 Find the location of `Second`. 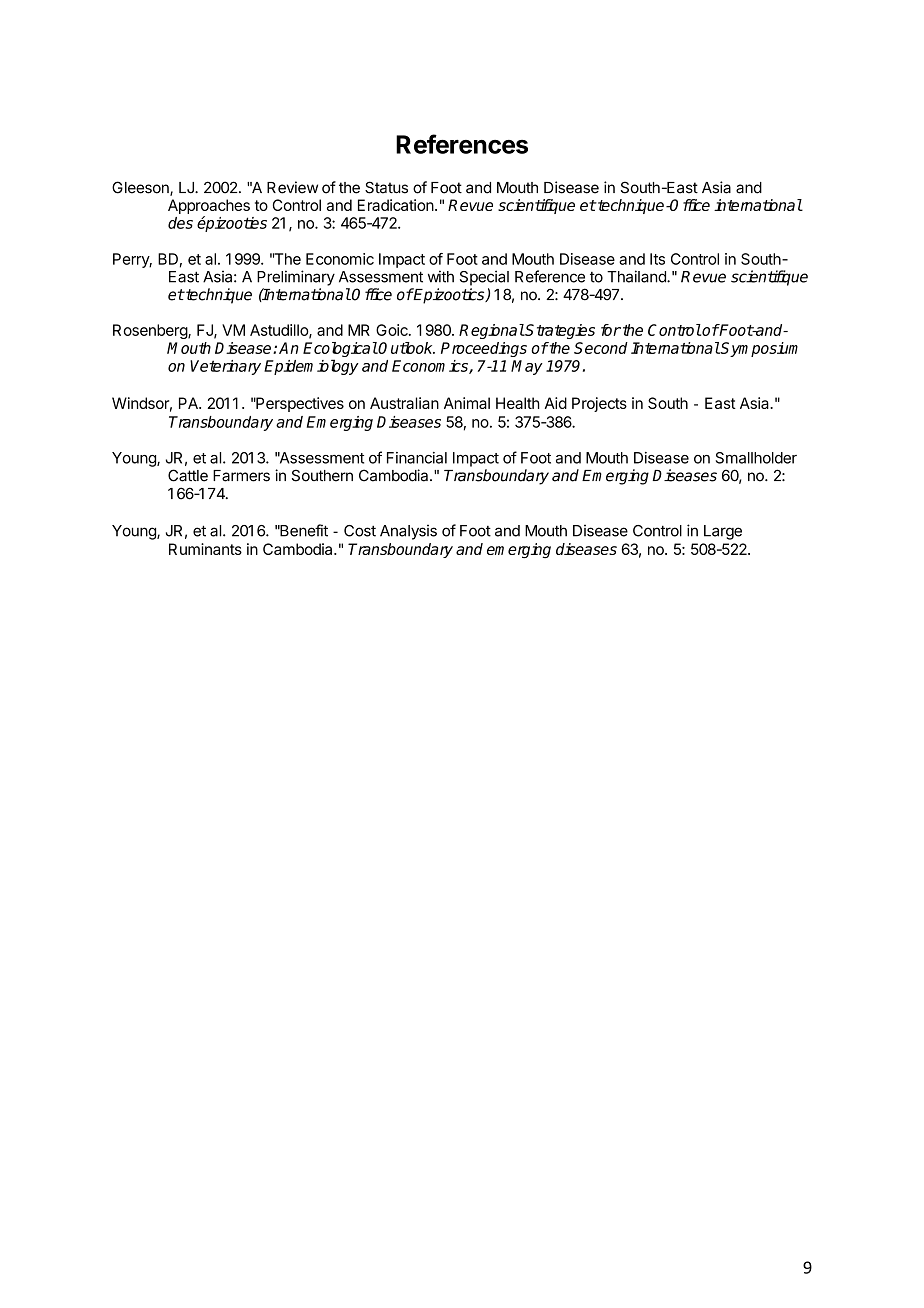

Second is located at coordinates (601, 348).
